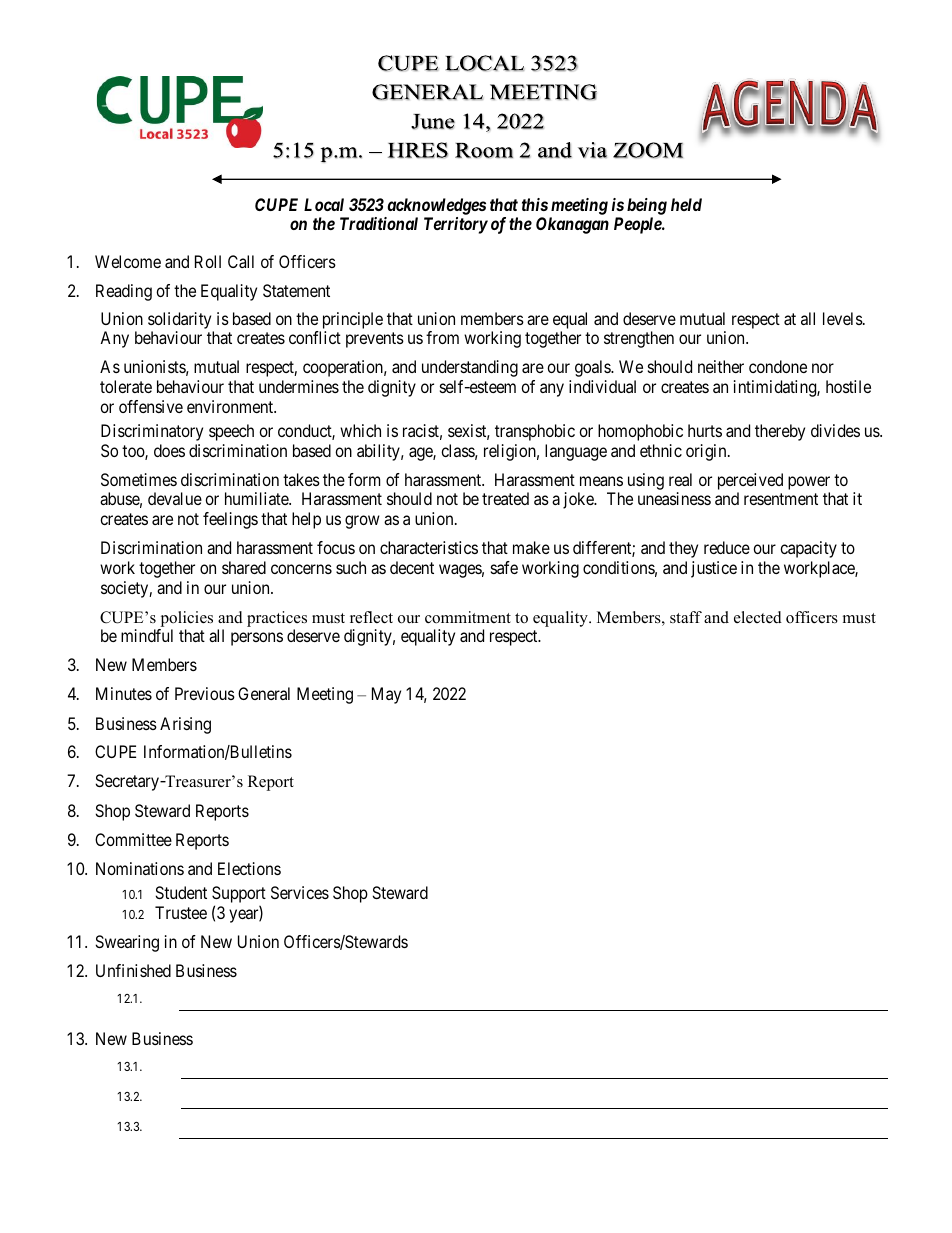  Describe the element at coordinates (169, 450) in the screenshot. I see `does` at that location.
